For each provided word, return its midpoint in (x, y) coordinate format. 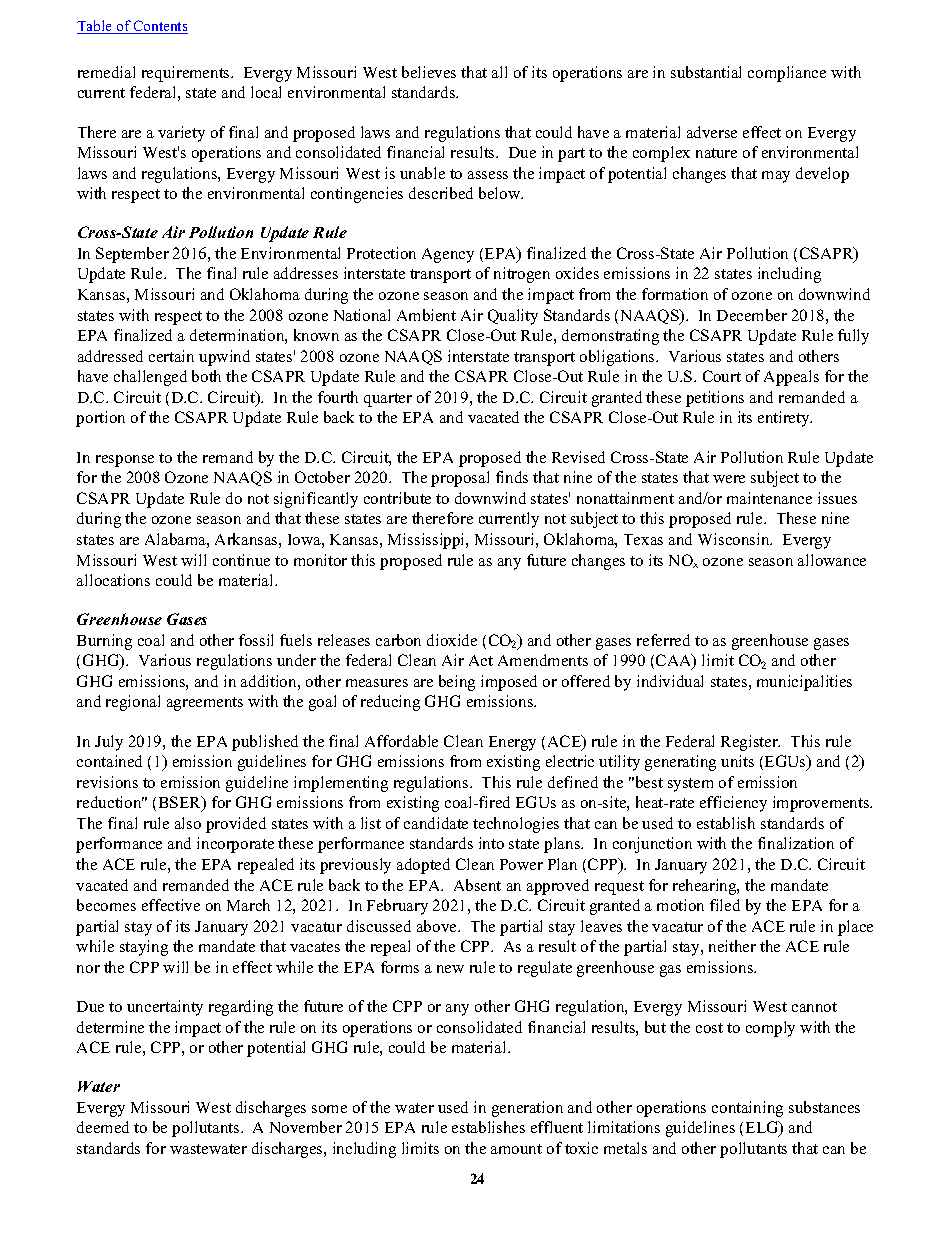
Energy (512, 743)
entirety (785, 419)
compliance (787, 74)
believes (429, 72)
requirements (187, 74)
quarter (388, 400)
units (737, 761)
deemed (103, 1127)
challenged (150, 378)
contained (109, 761)
